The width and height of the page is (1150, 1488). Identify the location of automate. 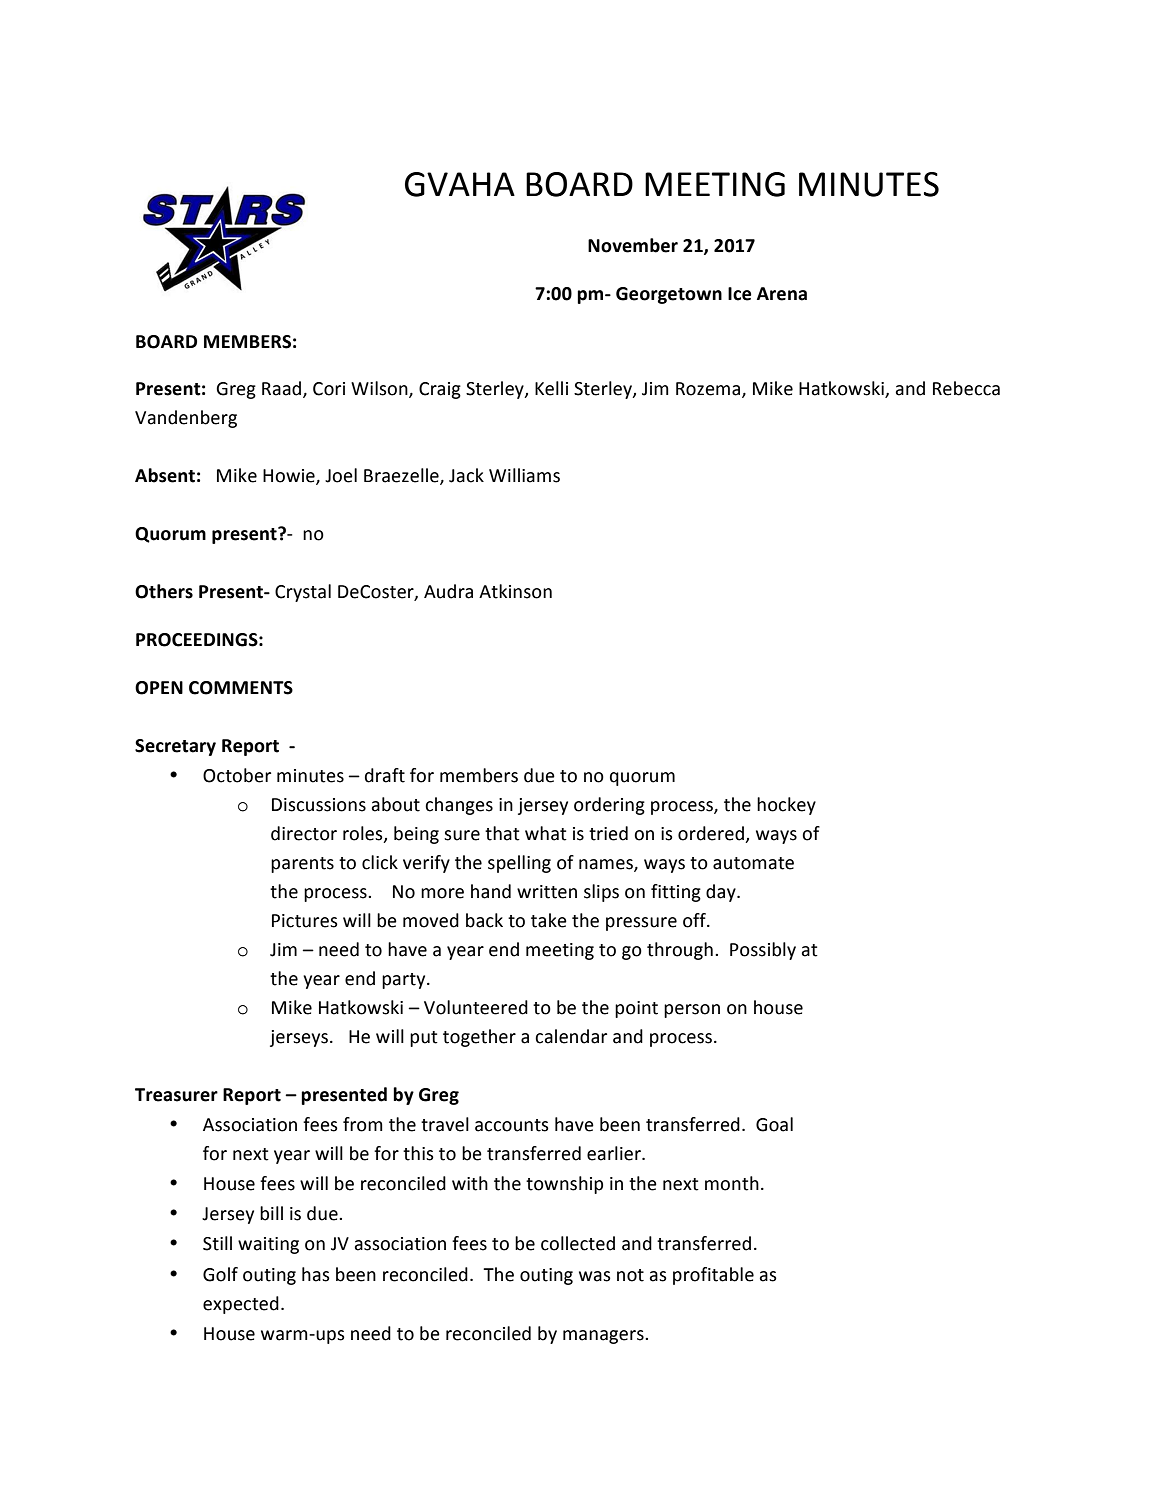
(753, 863).
